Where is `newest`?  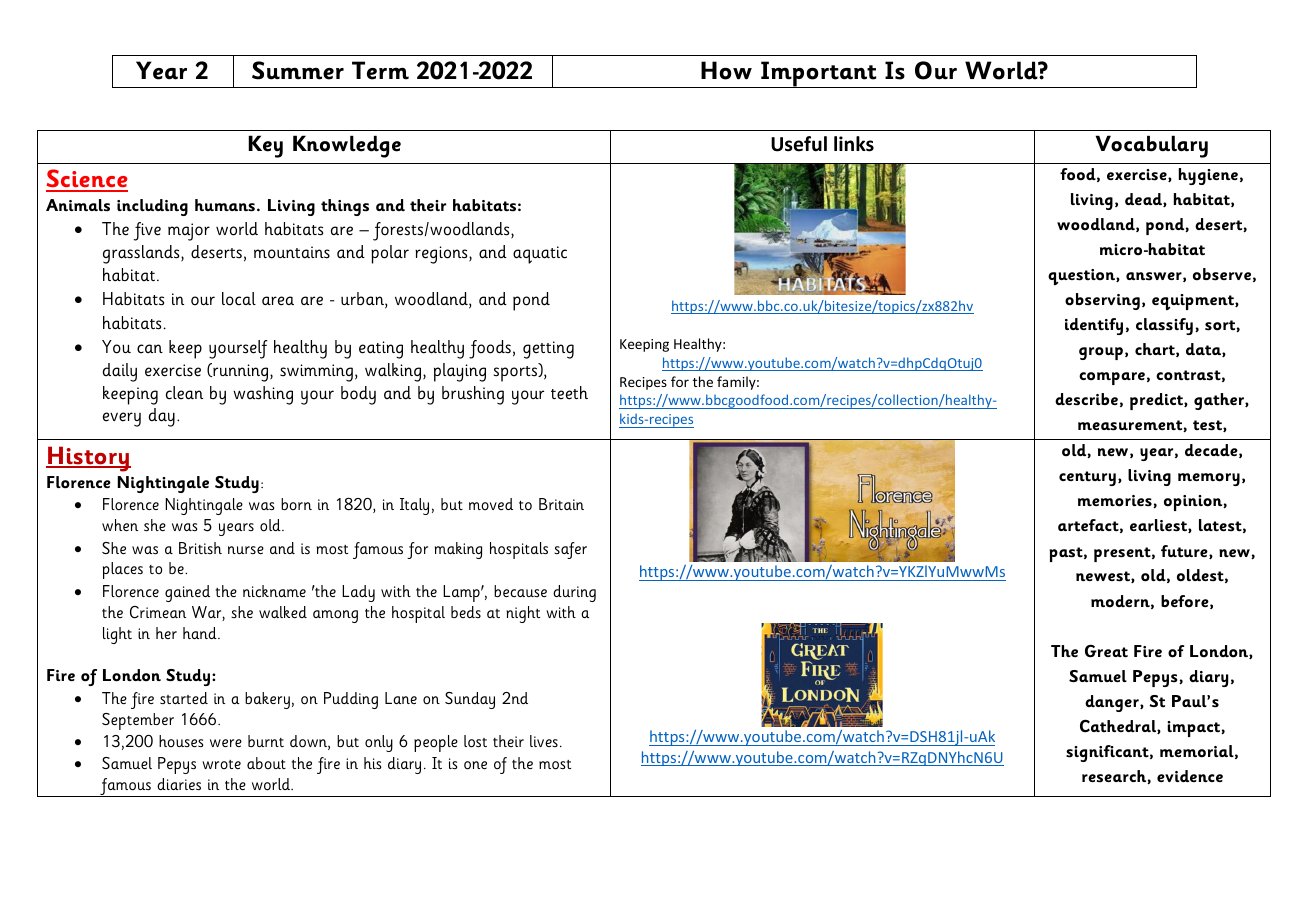 newest is located at coordinates (1104, 577).
